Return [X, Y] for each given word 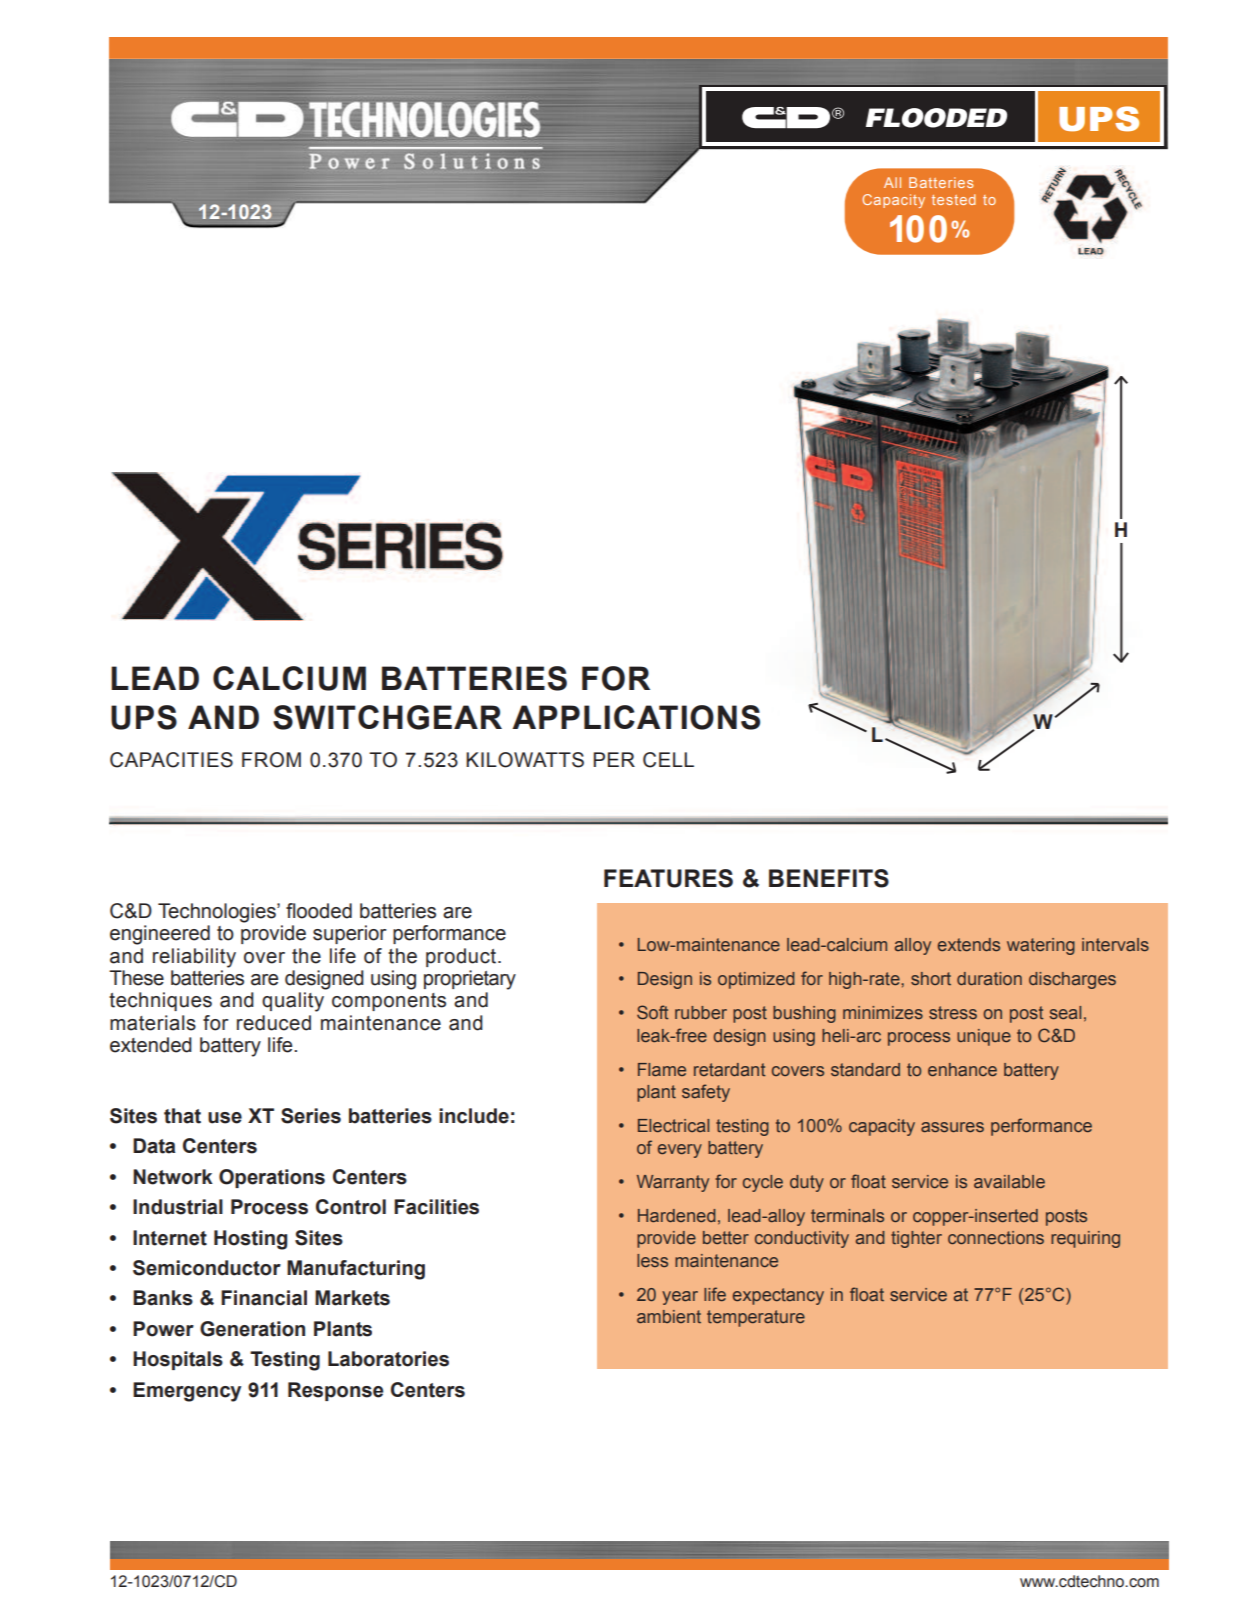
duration [989, 978]
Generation [252, 1329]
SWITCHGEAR [387, 717]
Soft [653, 1012]
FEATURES [668, 878]
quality [293, 1002]
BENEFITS [829, 878]
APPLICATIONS [636, 717]
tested [954, 199]
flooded [319, 911]
